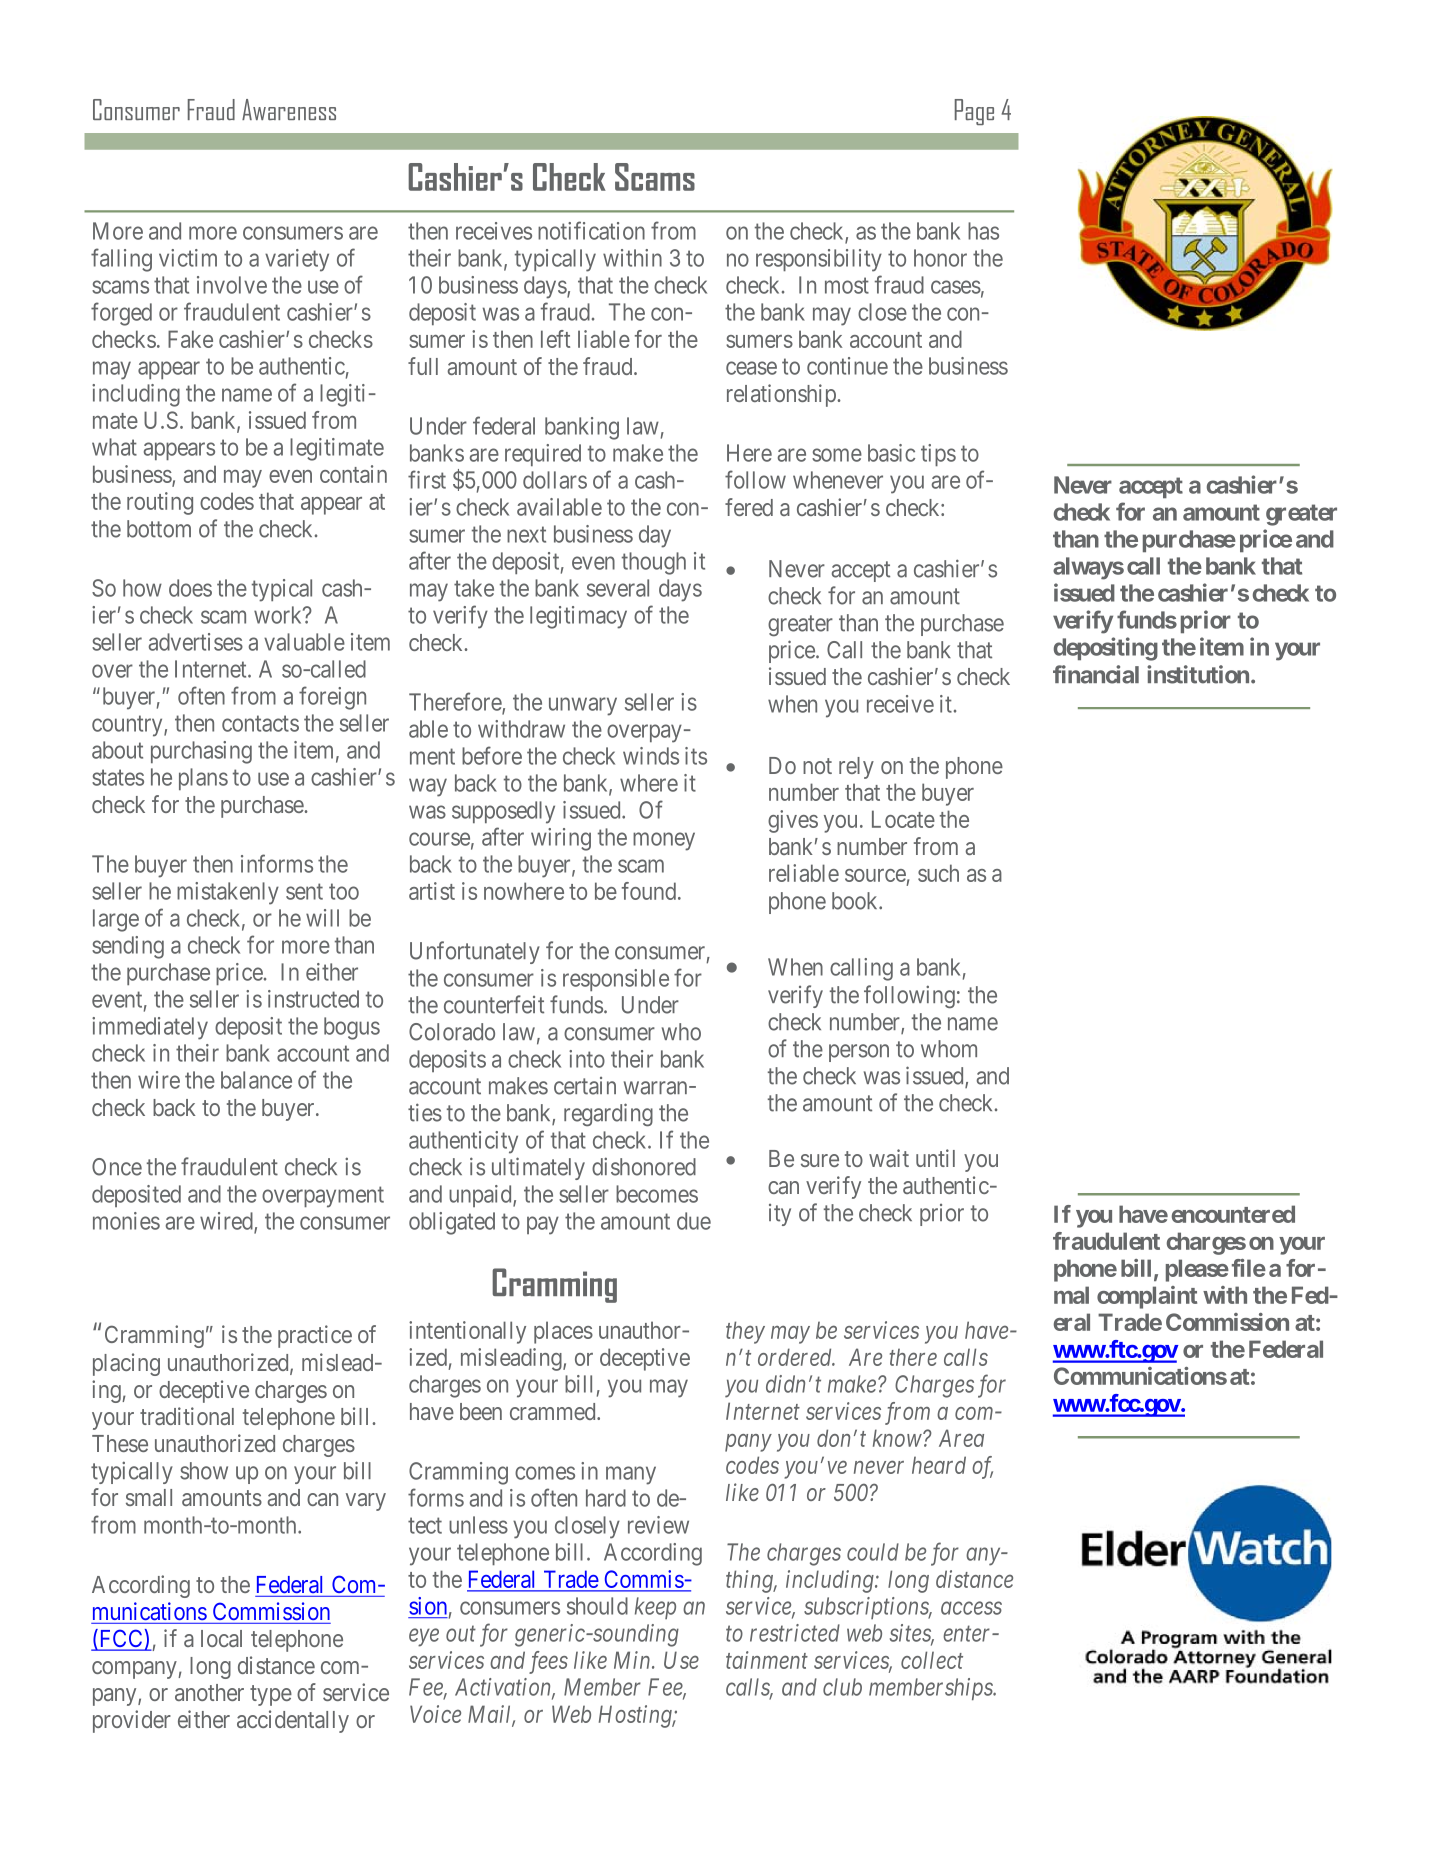 This image has width=1437, height=1860. What do you see at coordinates (971, 1608) in the image?
I see `access` at bounding box center [971, 1608].
